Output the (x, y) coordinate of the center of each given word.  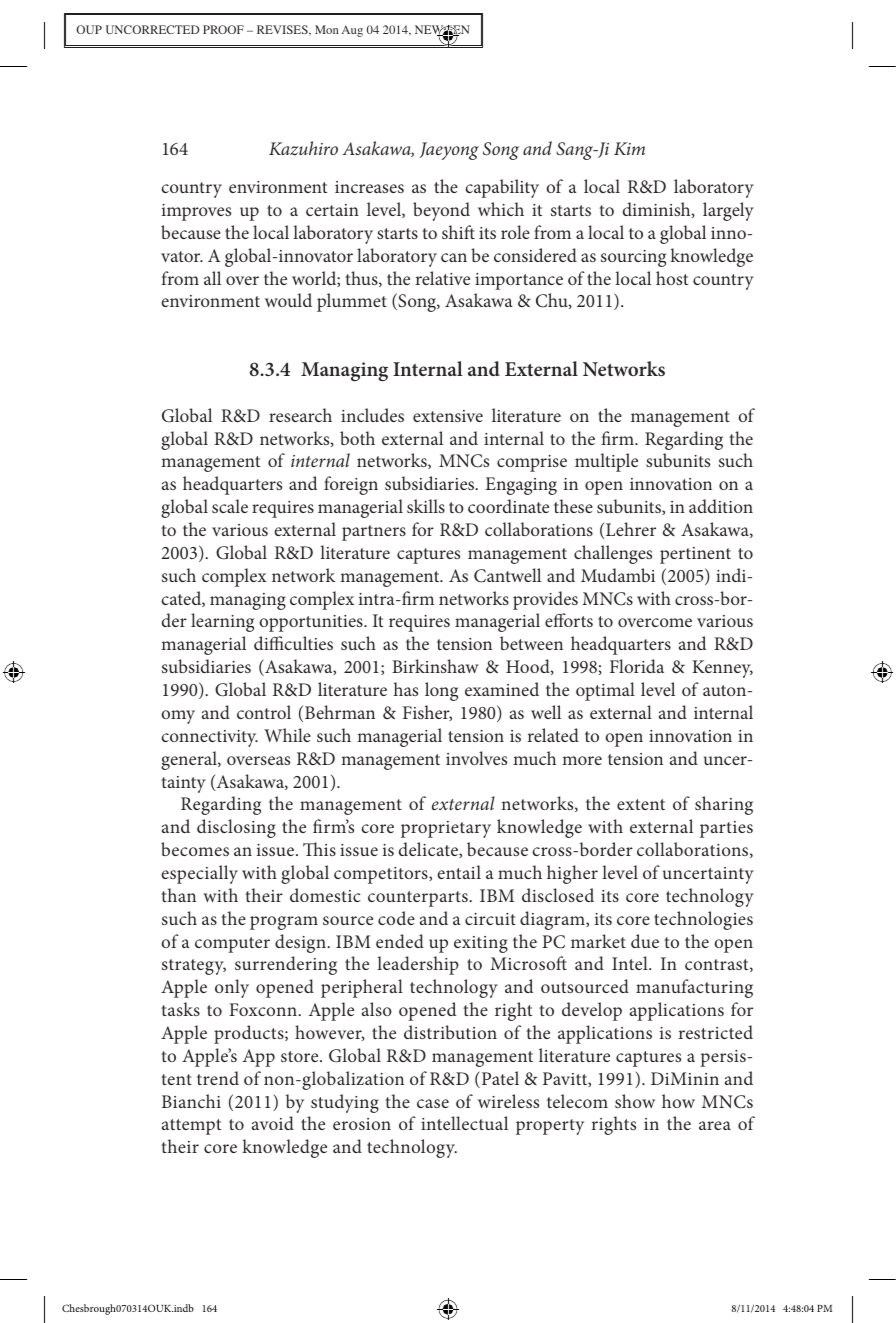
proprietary (446, 829)
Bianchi (191, 1101)
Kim (629, 148)
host (672, 278)
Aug (352, 31)
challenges (613, 554)
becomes (195, 849)
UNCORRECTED (152, 29)
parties (726, 829)
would (288, 300)
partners (374, 533)
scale (230, 506)
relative (443, 278)
